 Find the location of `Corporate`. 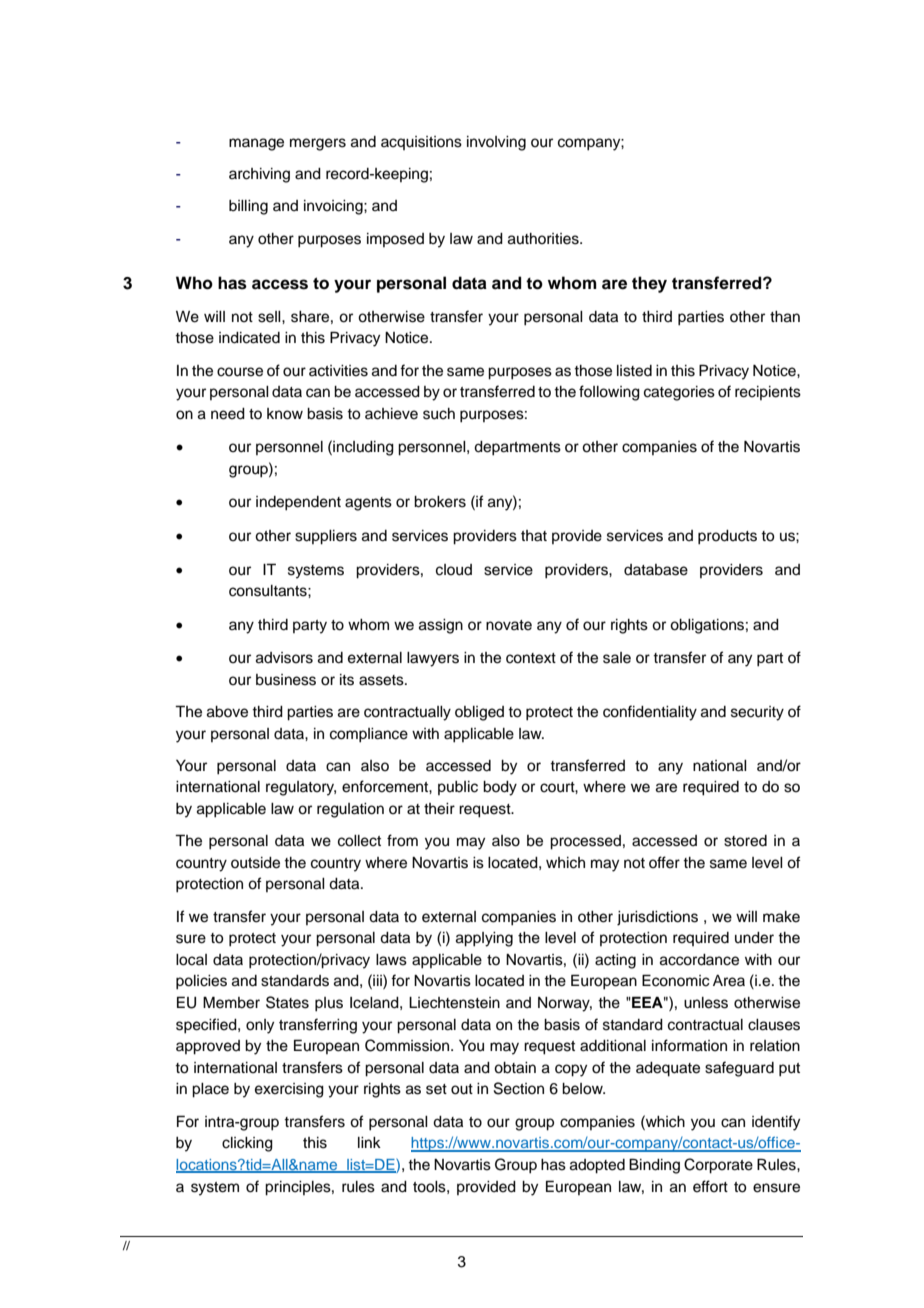

Corporate is located at coordinates (718, 1166).
